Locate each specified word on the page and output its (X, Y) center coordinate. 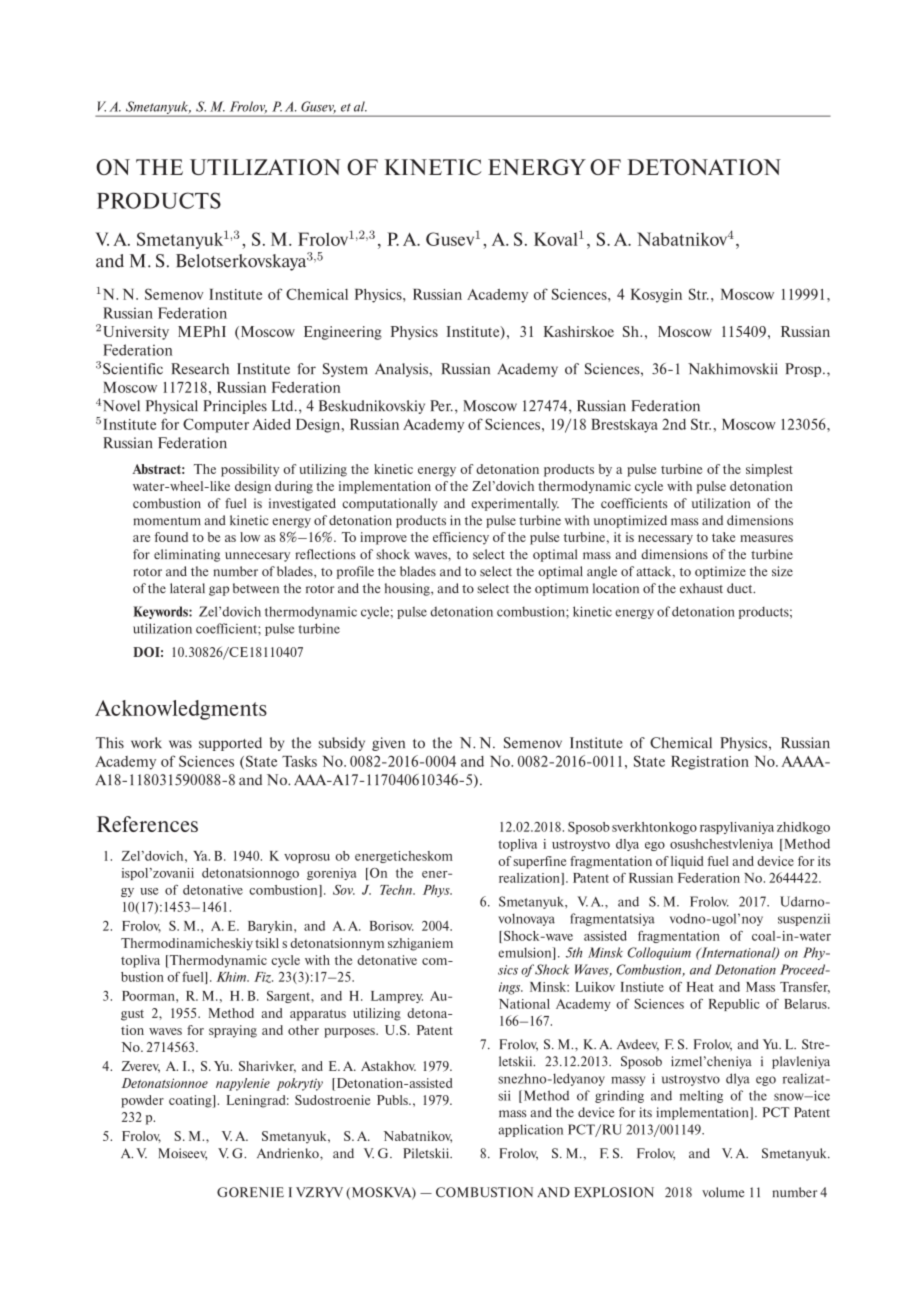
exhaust (701, 588)
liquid (687, 862)
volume (723, 1192)
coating (191, 1101)
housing (408, 589)
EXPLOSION (614, 1192)
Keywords (161, 612)
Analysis (402, 370)
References (147, 824)
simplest (769, 470)
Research (200, 369)
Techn (397, 890)
